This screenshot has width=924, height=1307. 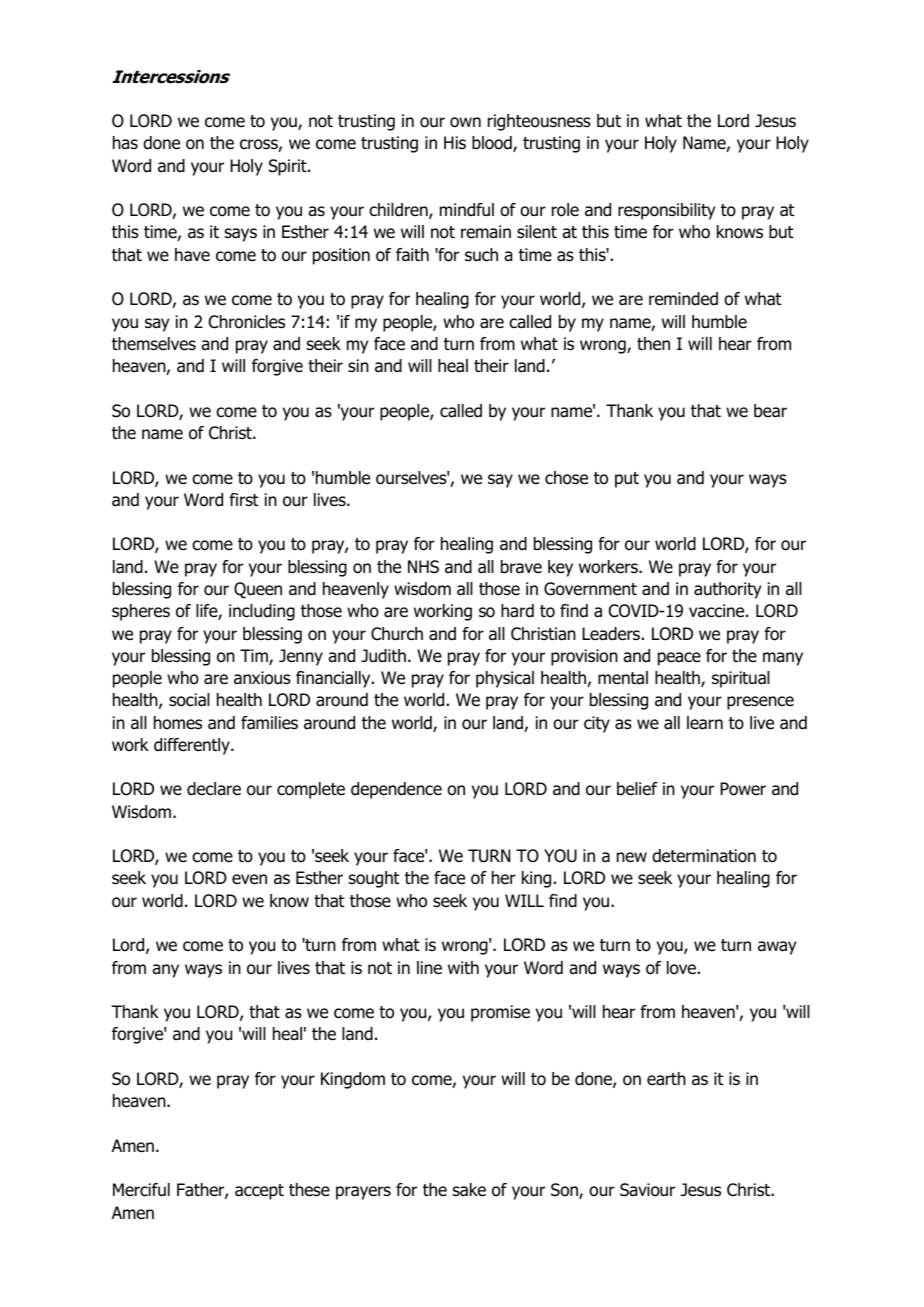 I want to click on Saviour, so click(x=647, y=1190).
